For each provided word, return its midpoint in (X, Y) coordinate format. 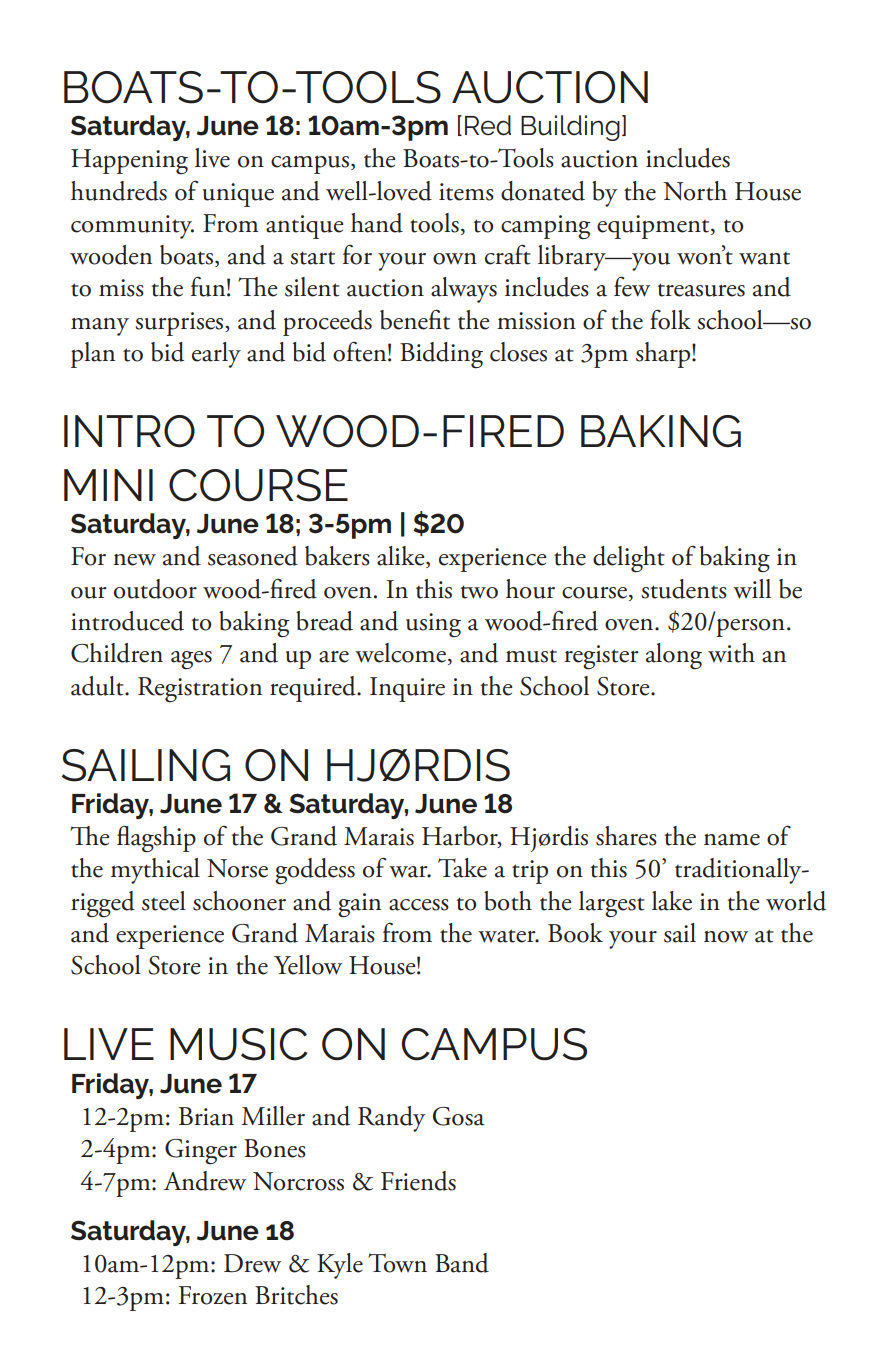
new (134, 560)
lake (672, 901)
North (695, 191)
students (684, 589)
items (466, 192)
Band (462, 1263)
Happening (129, 162)
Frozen (213, 1295)
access (419, 905)
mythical (155, 871)
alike (402, 557)
